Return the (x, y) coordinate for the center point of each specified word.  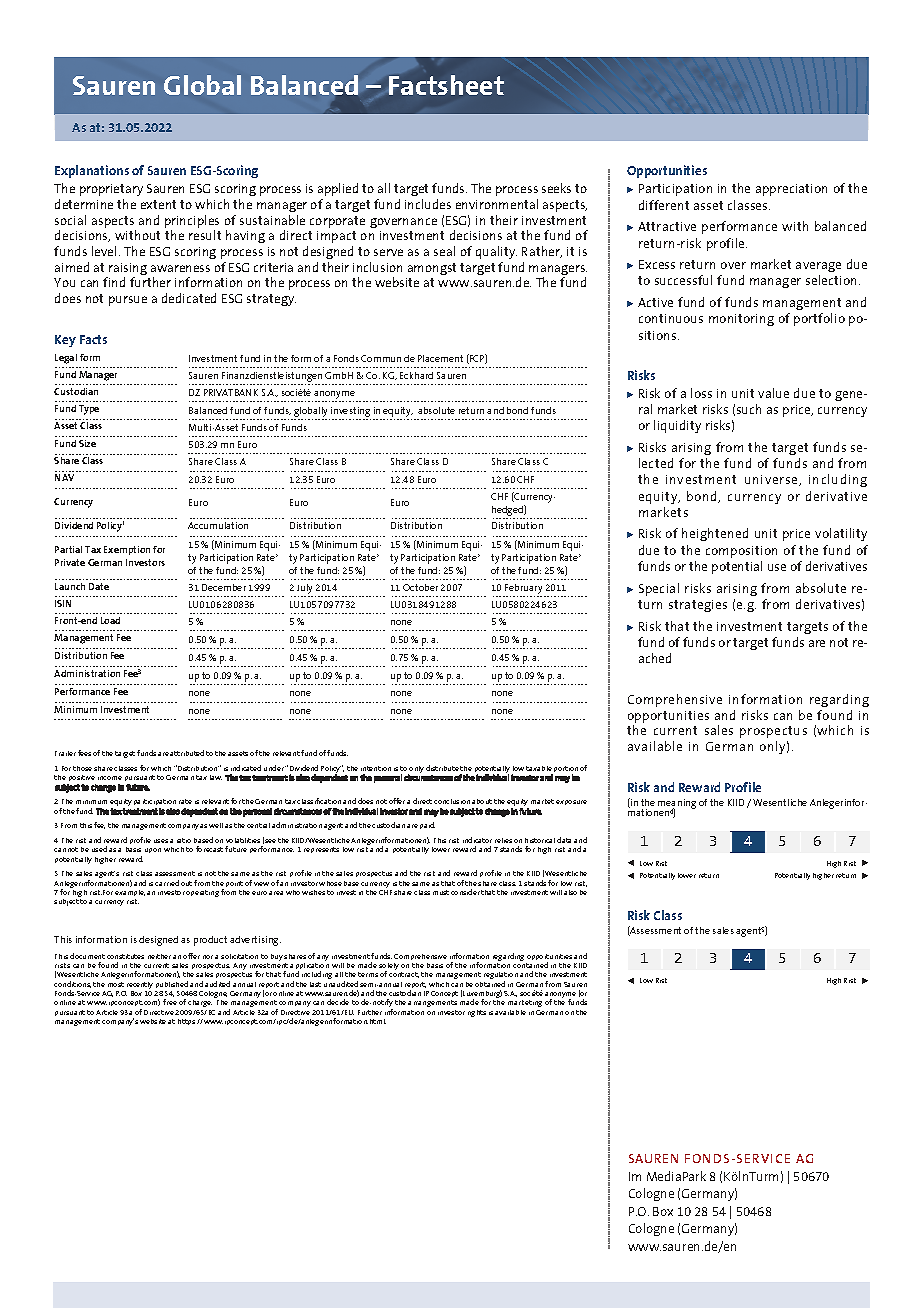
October (420, 587)
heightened (715, 534)
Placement (440, 358)
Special (659, 589)
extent (158, 204)
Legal (66, 359)
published (171, 986)
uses (161, 841)
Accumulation (218, 525)
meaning (676, 805)
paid (427, 825)
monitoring (741, 320)
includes (428, 204)
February (524, 590)
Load (110, 620)
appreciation (791, 190)
